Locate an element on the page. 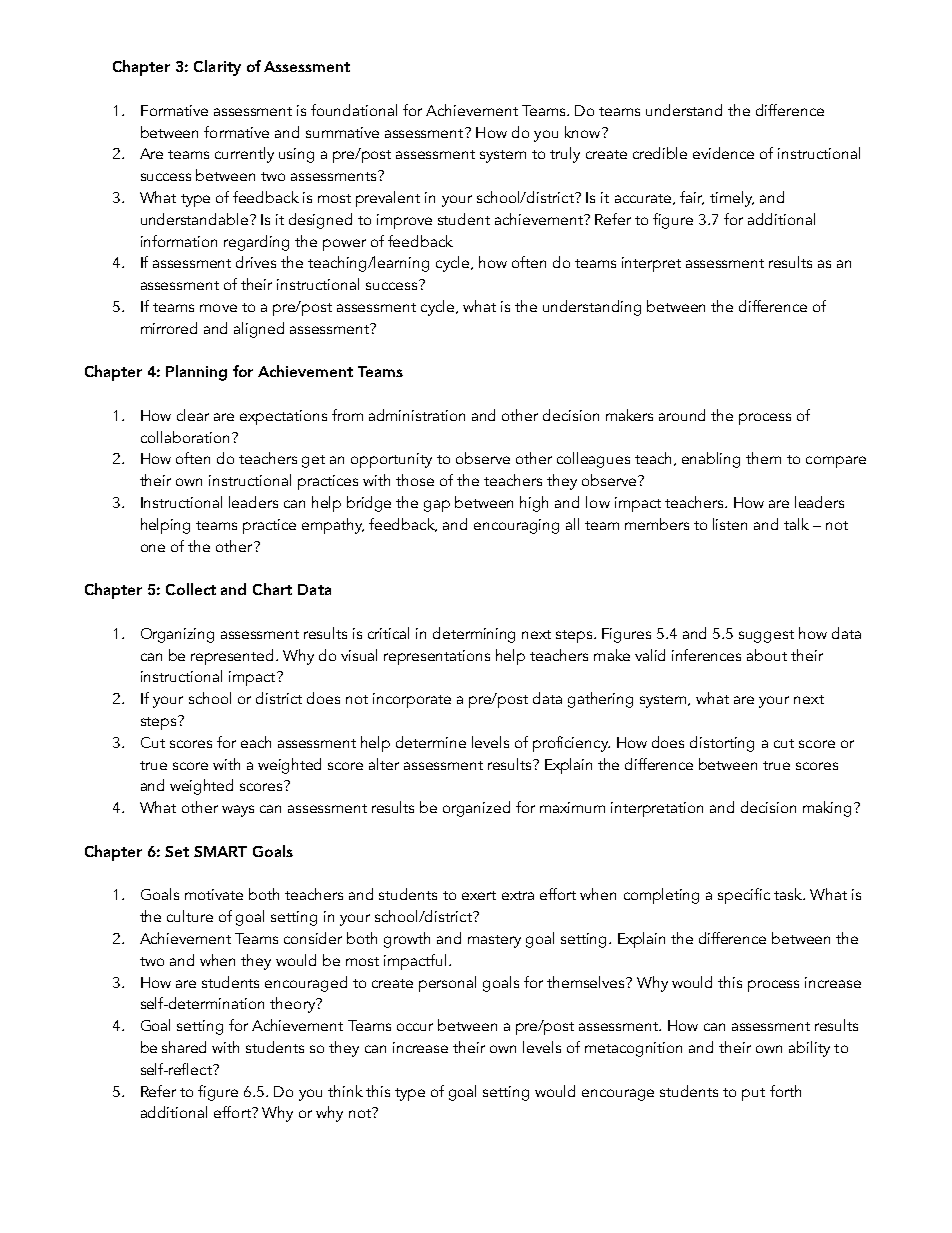 The width and height of the page is (952, 1233). aligned is located at coordinates (259, 330).
